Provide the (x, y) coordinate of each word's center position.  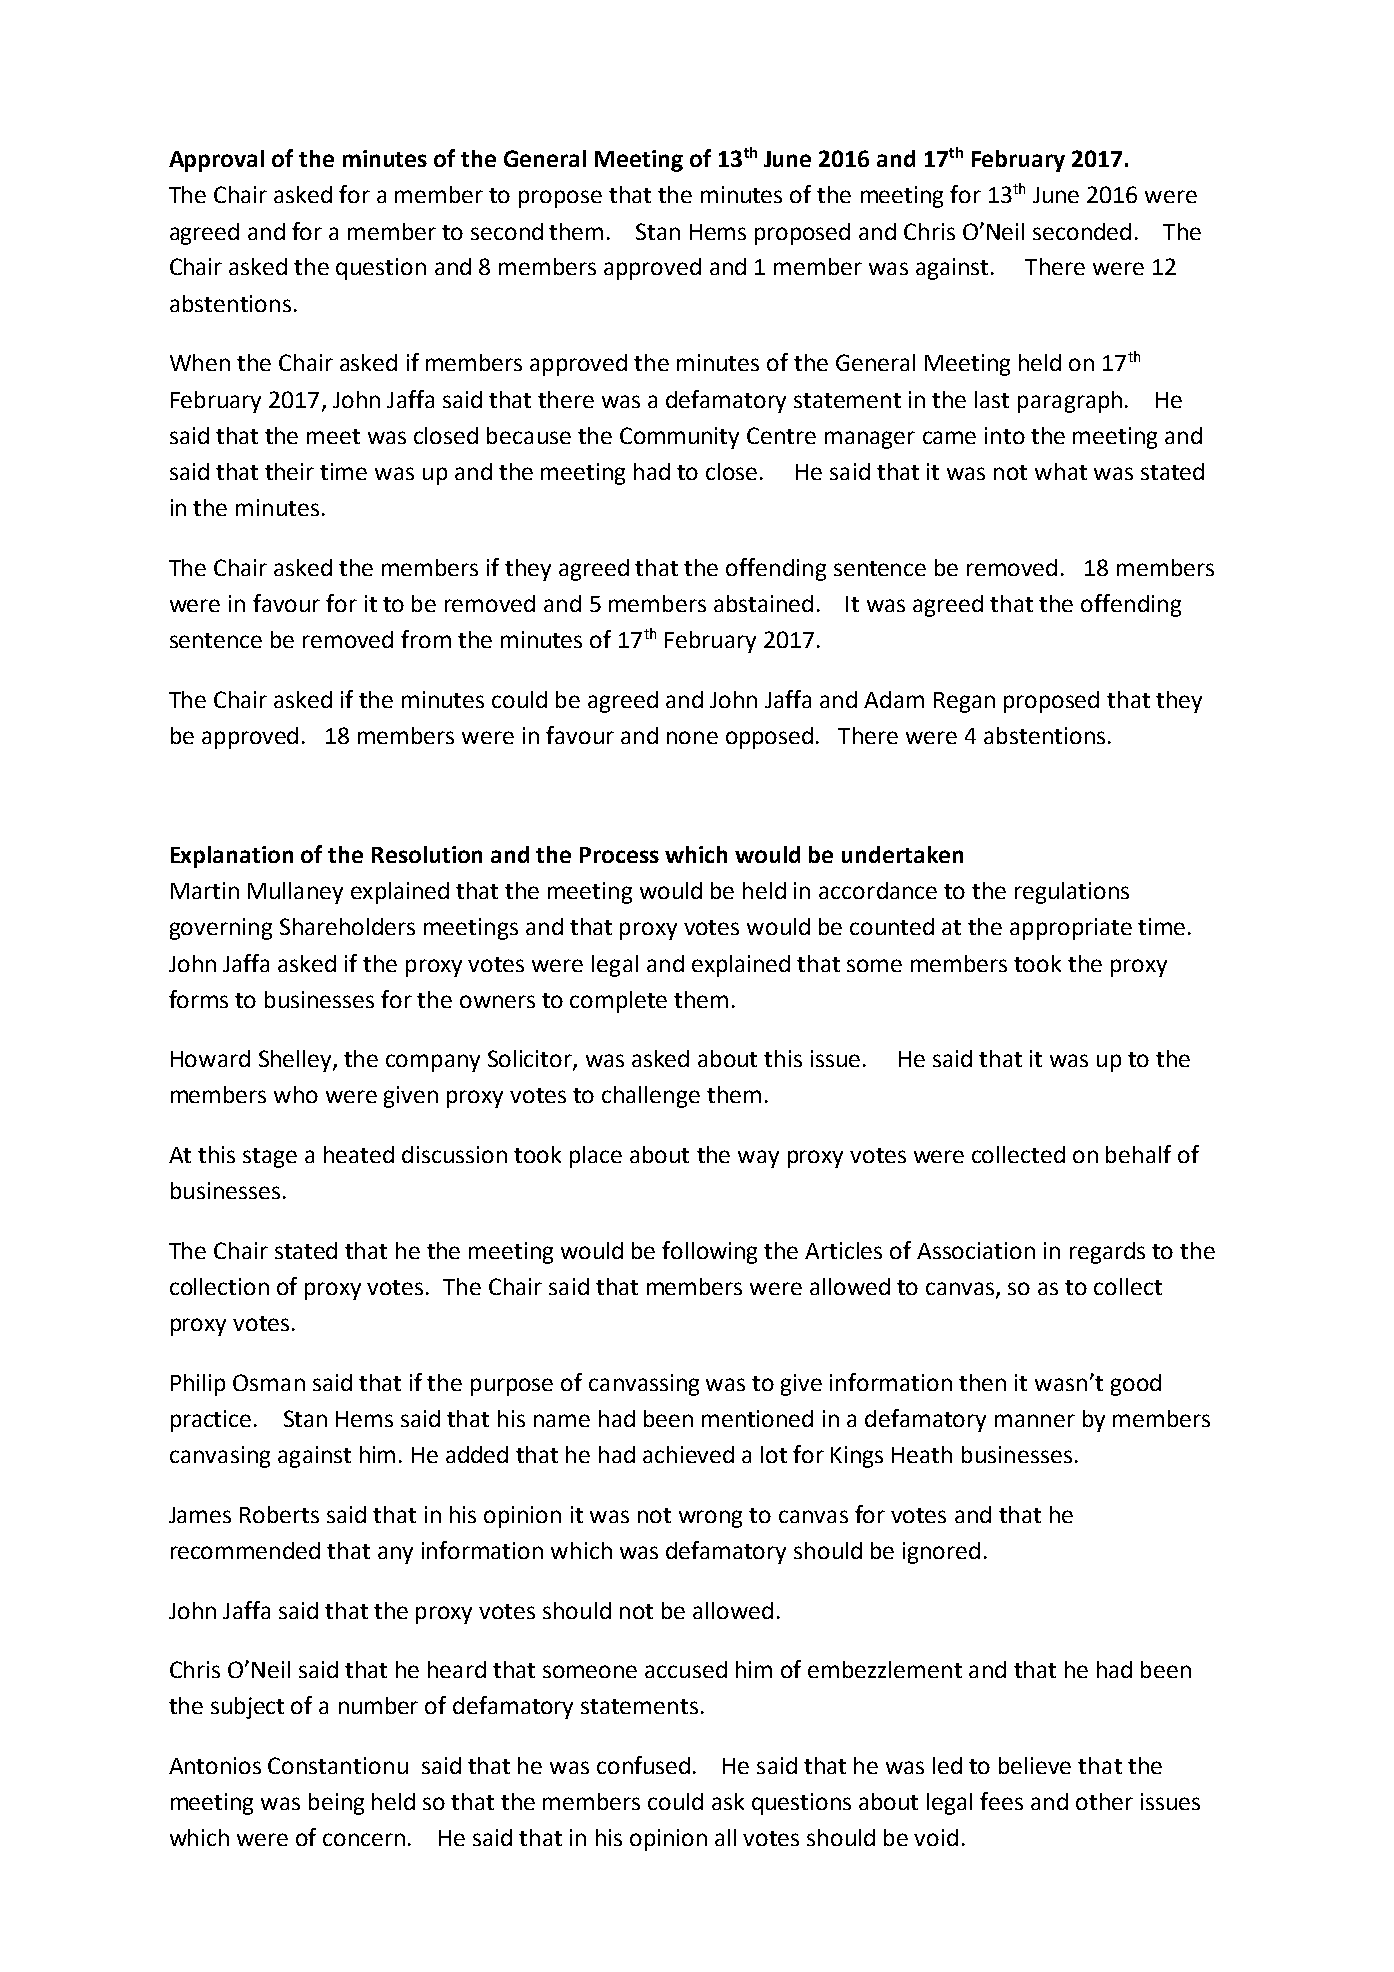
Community (679, 438)
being (336, 1804)
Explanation (232, 857)
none (692, 737)
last (992, 399)
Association (976, 1250)
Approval (216, 161)
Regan (964, 702)
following (709, 1252)
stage (270, 1158)
